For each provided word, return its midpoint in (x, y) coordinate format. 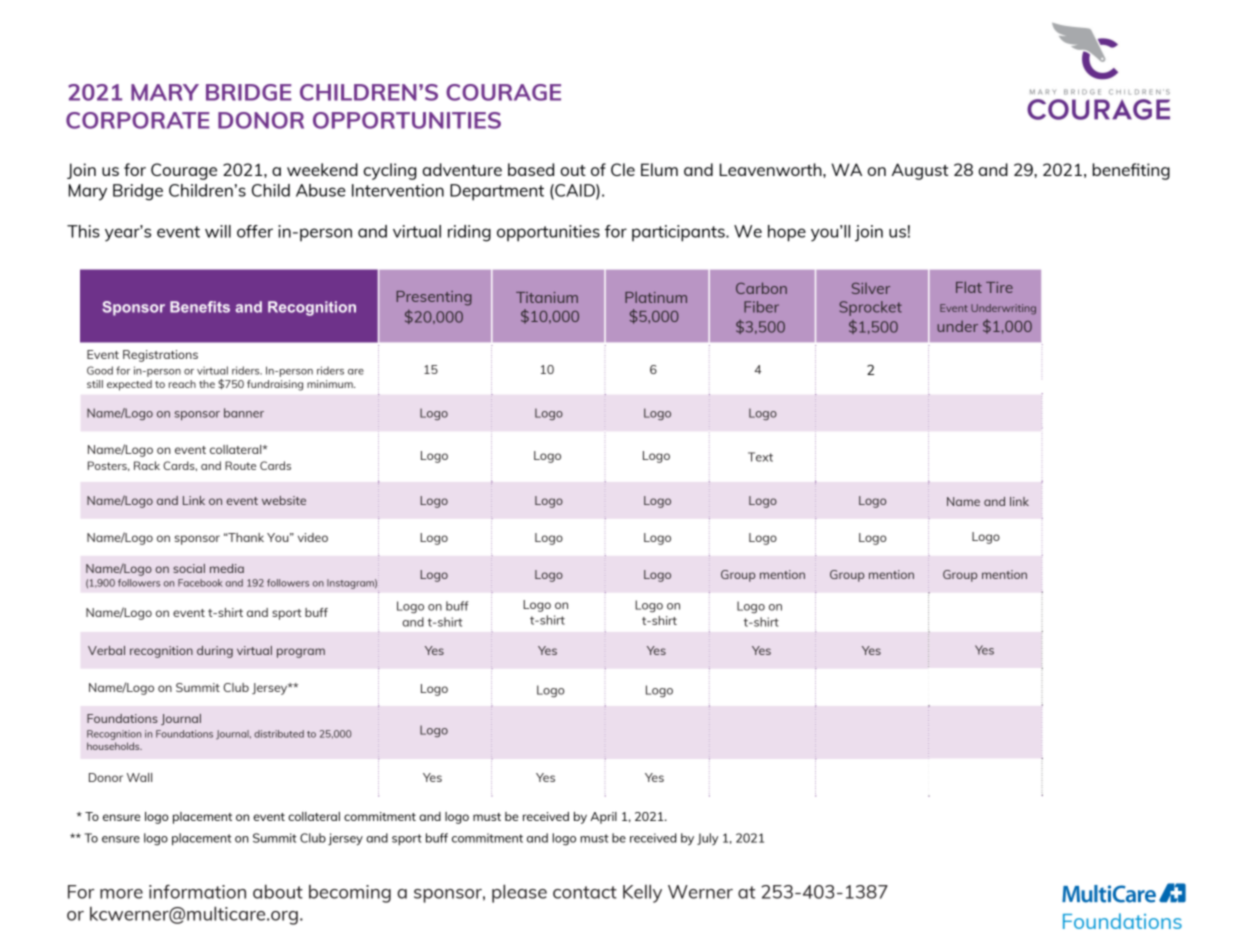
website (284, 500)
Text (760, 457)
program (301, 653)
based (531, 169)
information (197, 892)
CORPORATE (137, 120)
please (519, 893)
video (313, 537)
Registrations (160, 356)
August (920, 171)
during (215, 652)
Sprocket (870, 308)
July (707, 839)
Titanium (547, 297)
